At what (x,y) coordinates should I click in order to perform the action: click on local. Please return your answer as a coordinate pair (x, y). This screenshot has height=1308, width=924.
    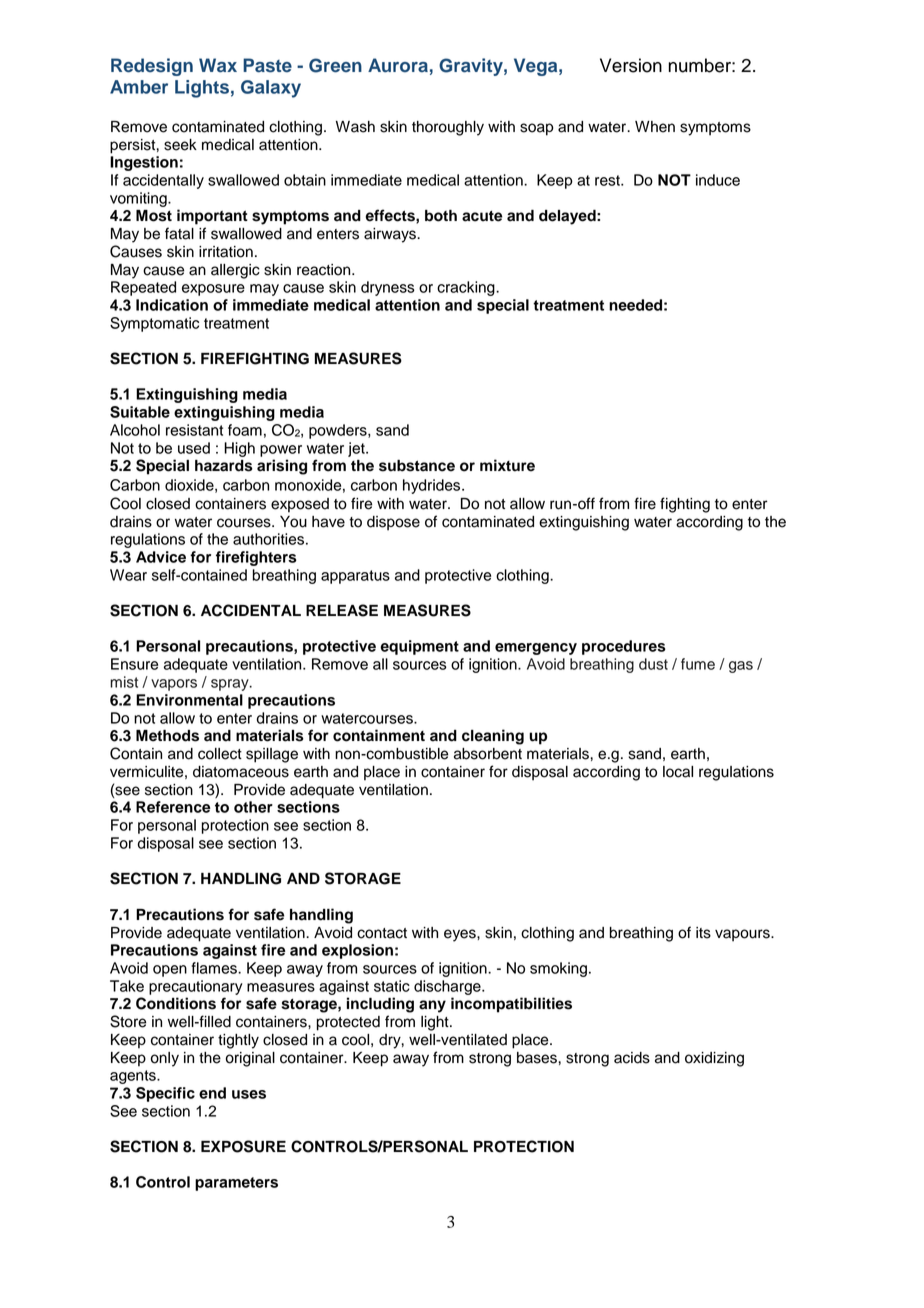
    Looking at the image, I should click on (678, 772).
